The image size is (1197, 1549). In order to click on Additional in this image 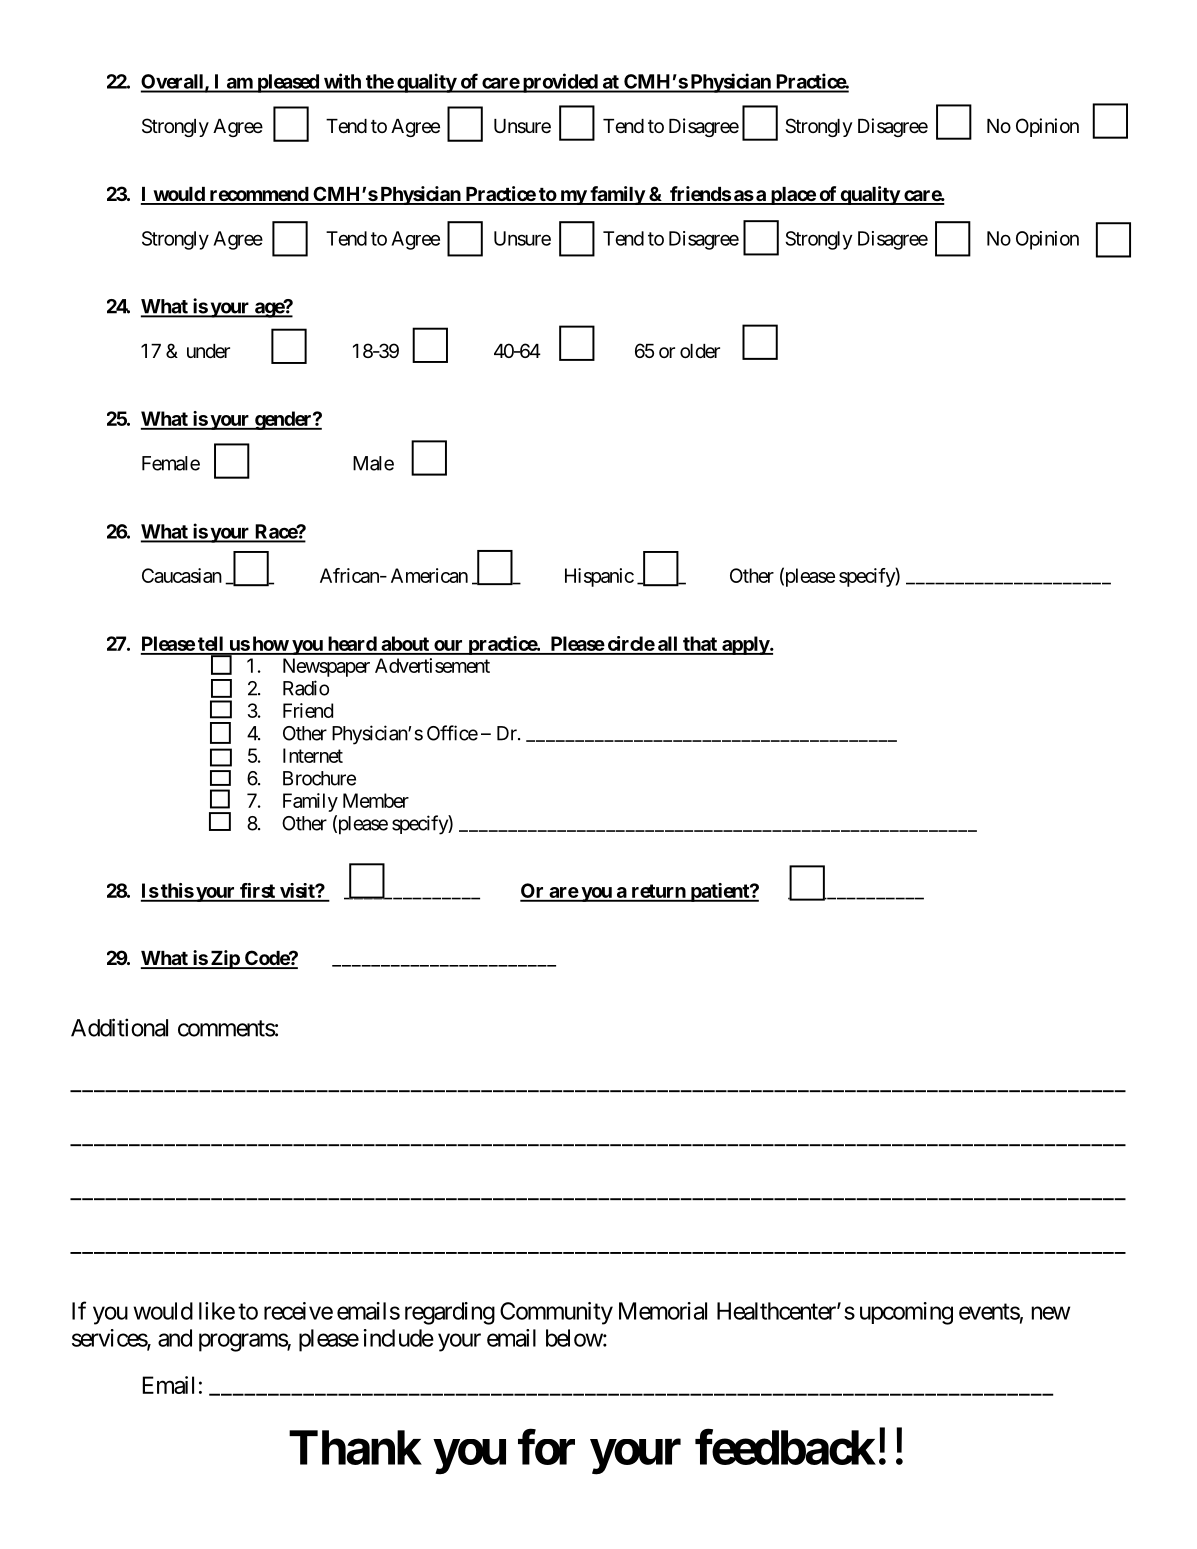, I will do `click(119, 1027)`.
